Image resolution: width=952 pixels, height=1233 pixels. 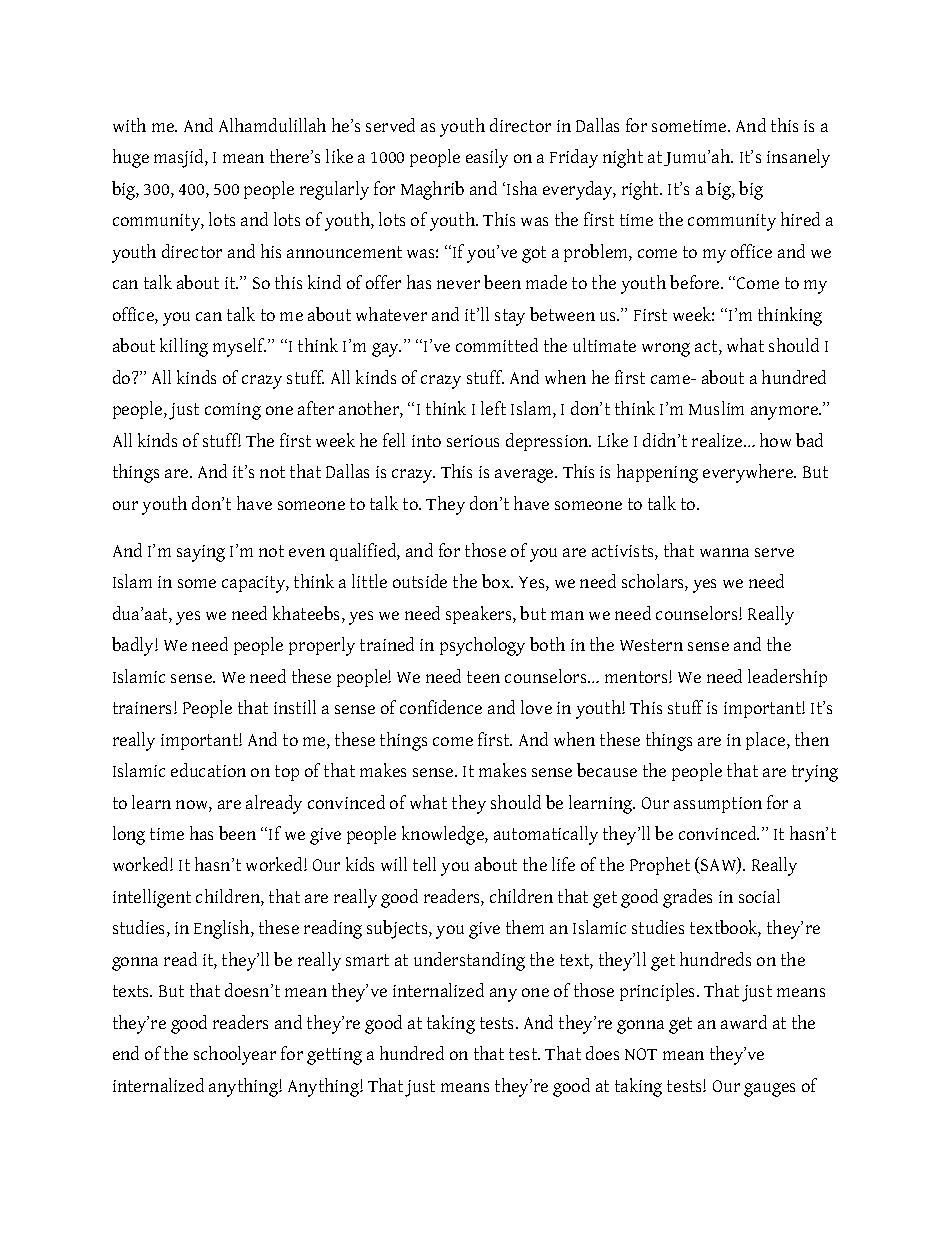 What do you see at coordinates (487, 158) in the screenshot?
I see `easily` at bounding box center [487, 158].
